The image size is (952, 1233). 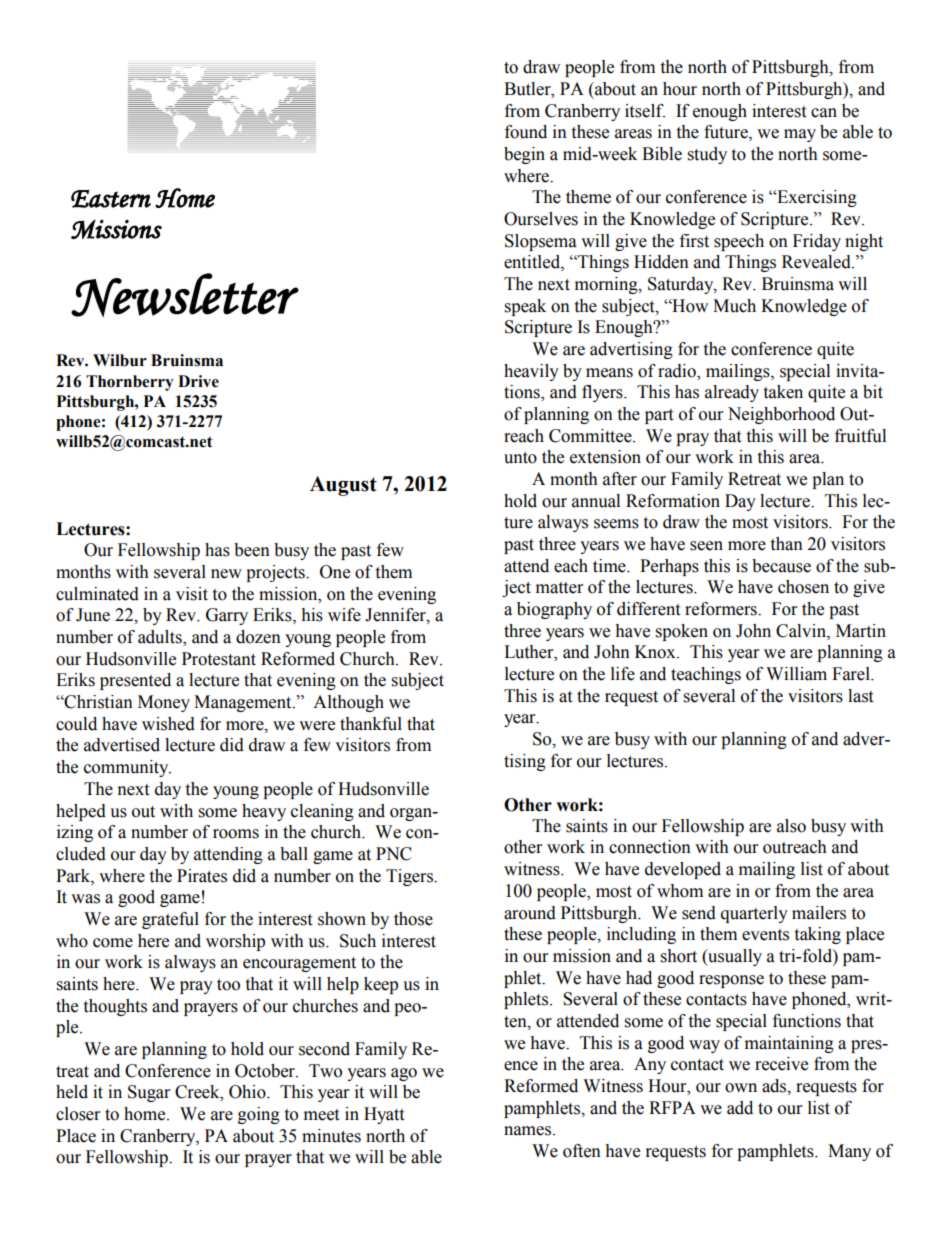 What do you see at coordinates (529, 1131) in the page?
I see `names` at bounding box center [529, 1131].
